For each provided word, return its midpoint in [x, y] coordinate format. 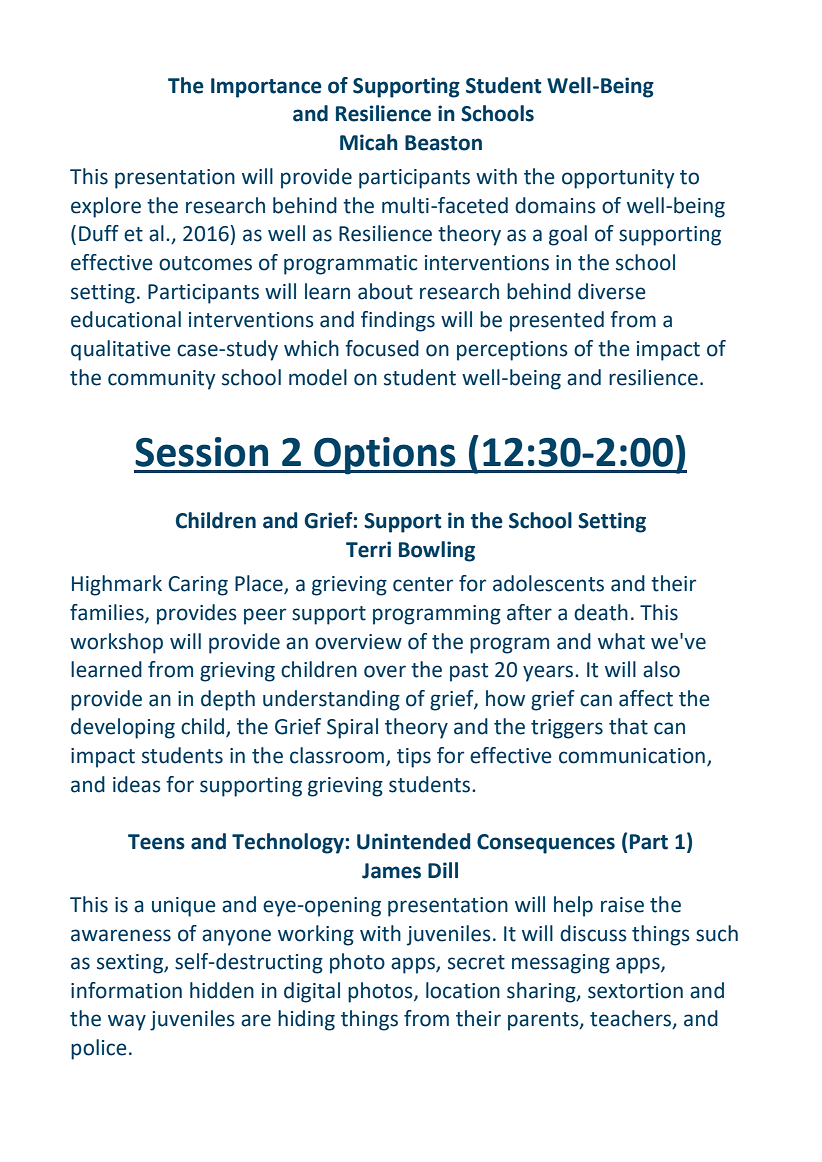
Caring [198, 586]
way [127, 1022]
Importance [266, 88]
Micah [369, 142]
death [601, 612]
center [423, 584]
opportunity [618, 179]
